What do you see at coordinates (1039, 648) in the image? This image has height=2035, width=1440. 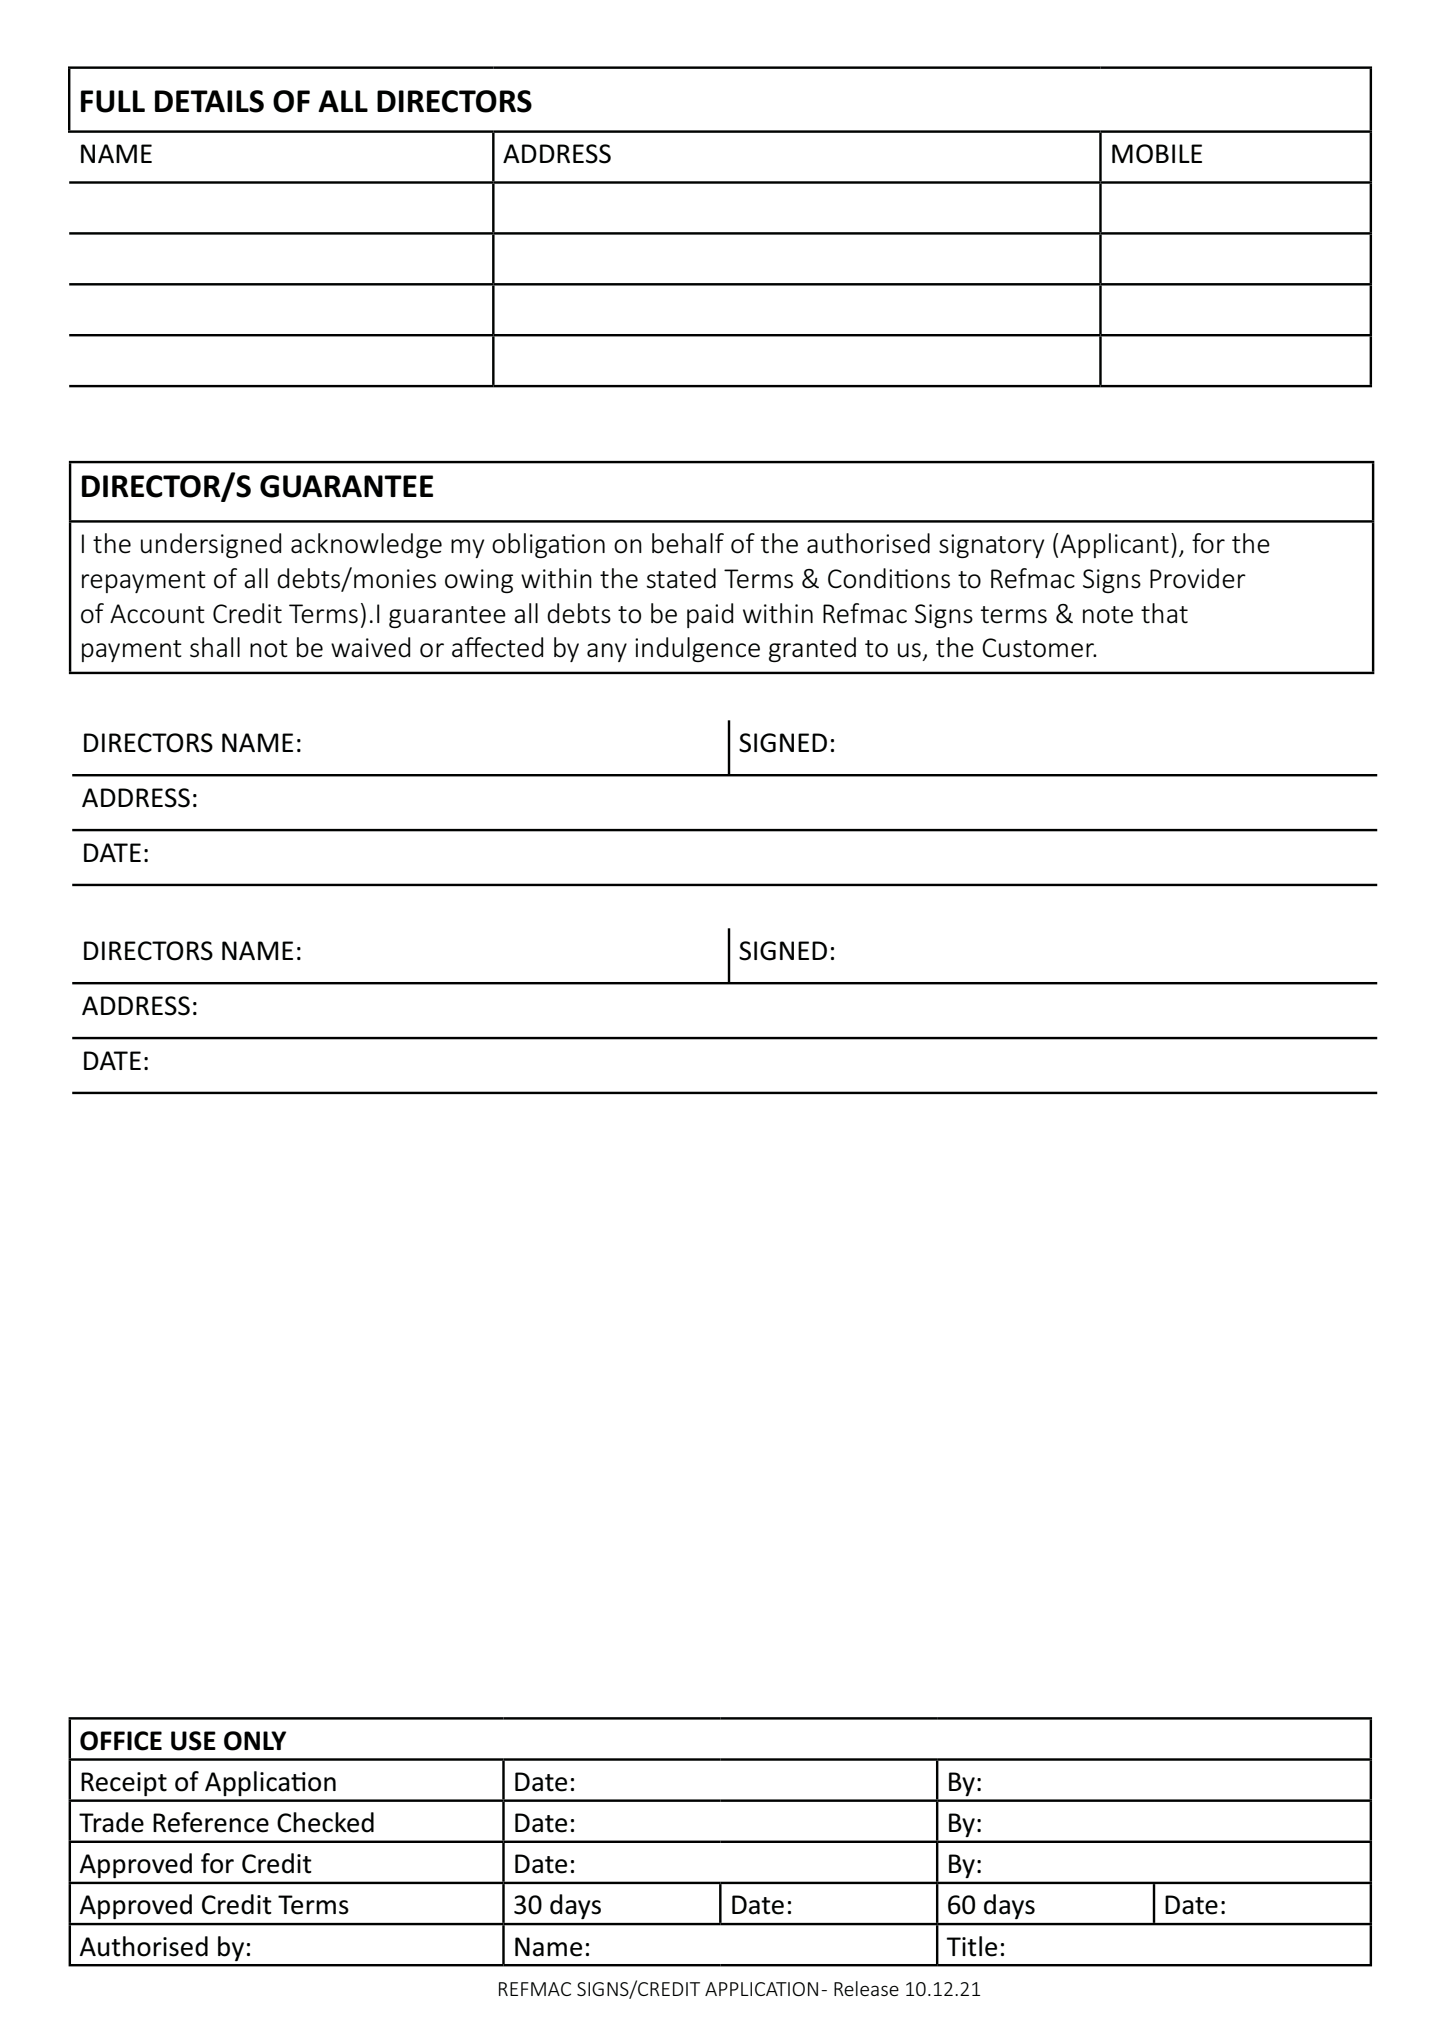 I see `Customer` at bounding box center [1039, 648].
